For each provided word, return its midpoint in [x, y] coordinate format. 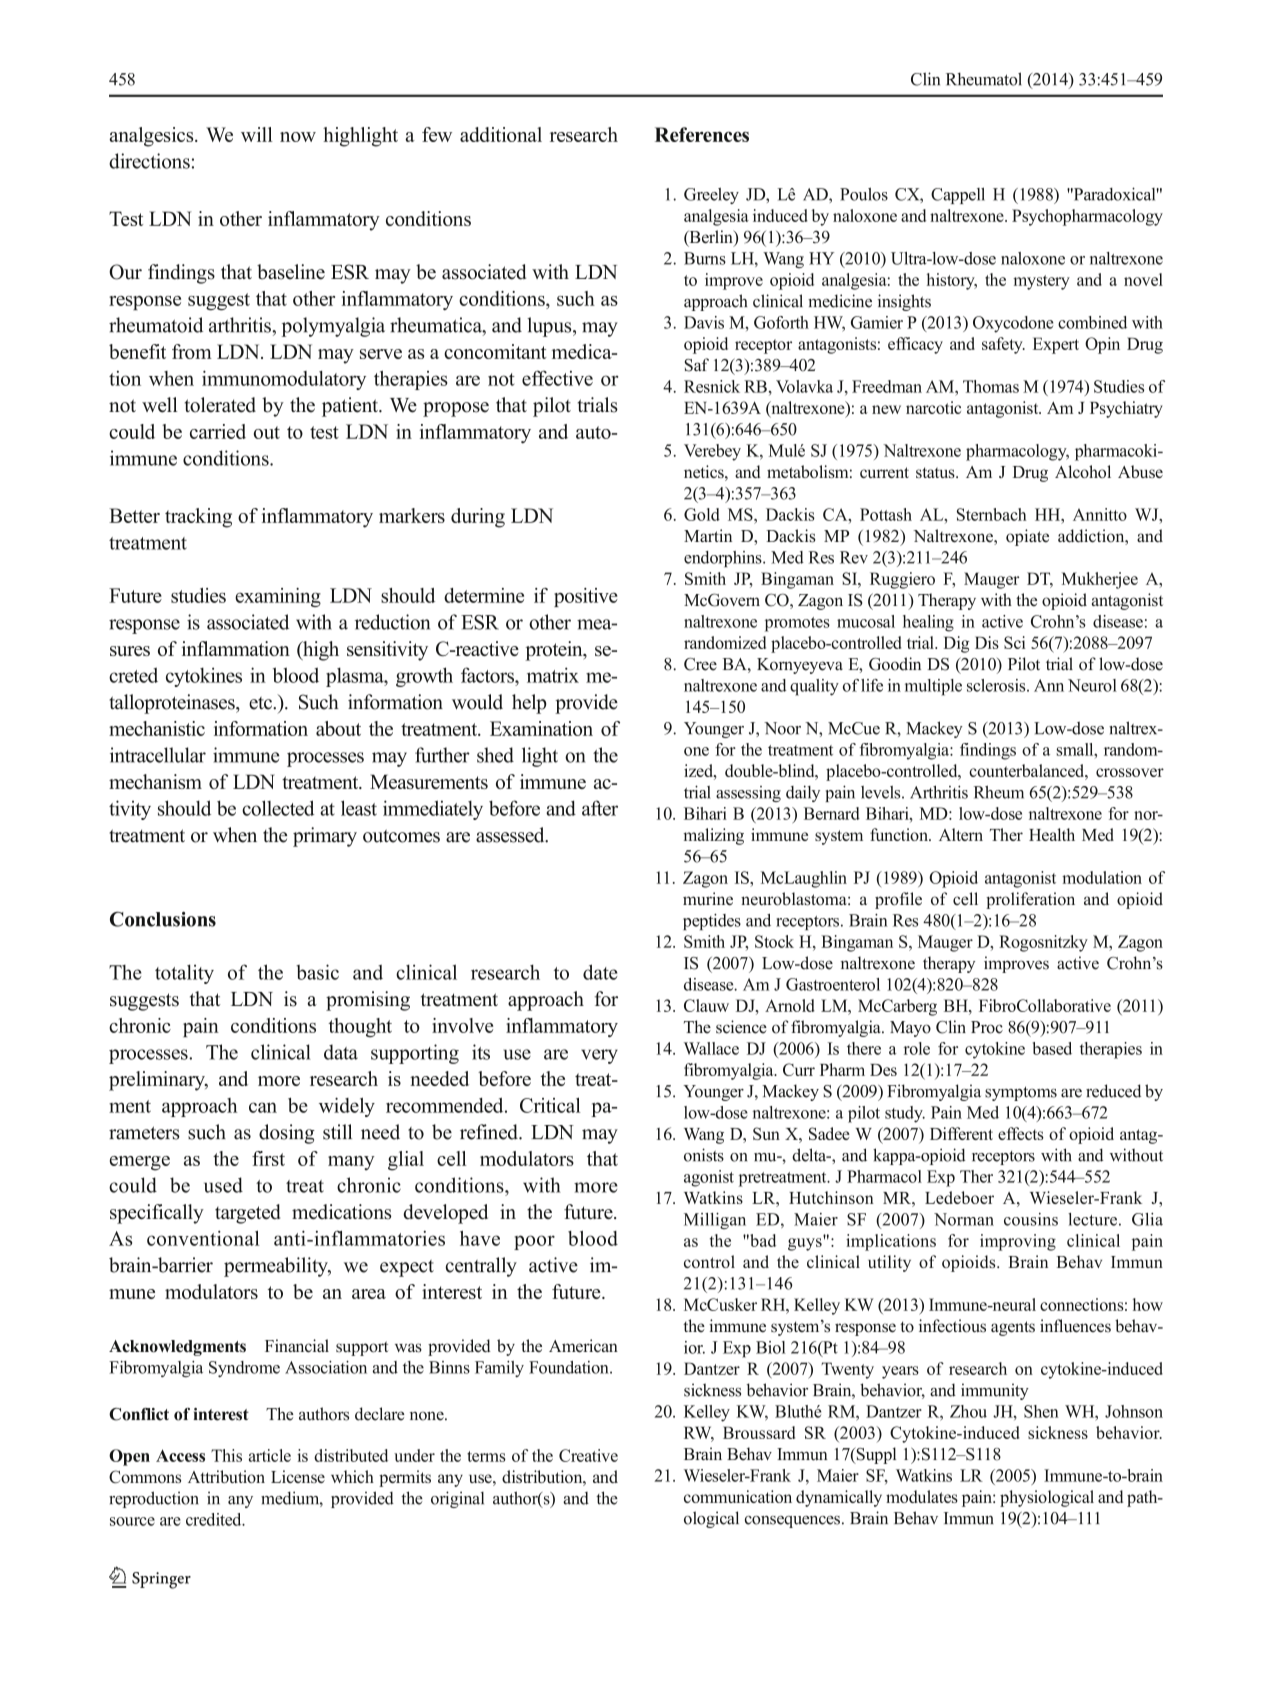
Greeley [711, 196]
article [270, 1455]
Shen [1041, 1411]
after [600, 808]
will [257, 134]
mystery [1041, 282]
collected [278, 808]
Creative [588, 1455]
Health [1052, 834]
